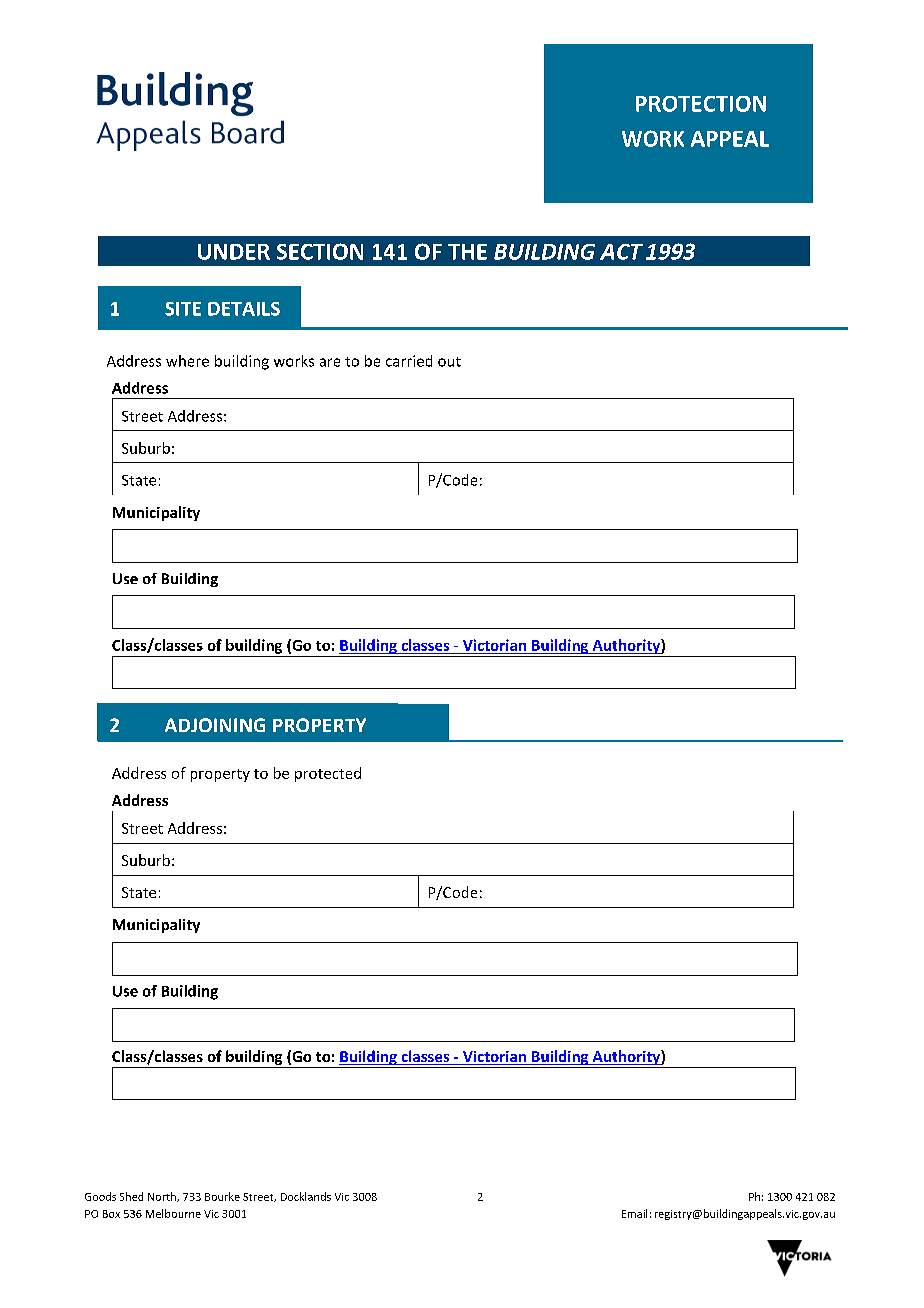  I want to click on where, so click(187, 361).
